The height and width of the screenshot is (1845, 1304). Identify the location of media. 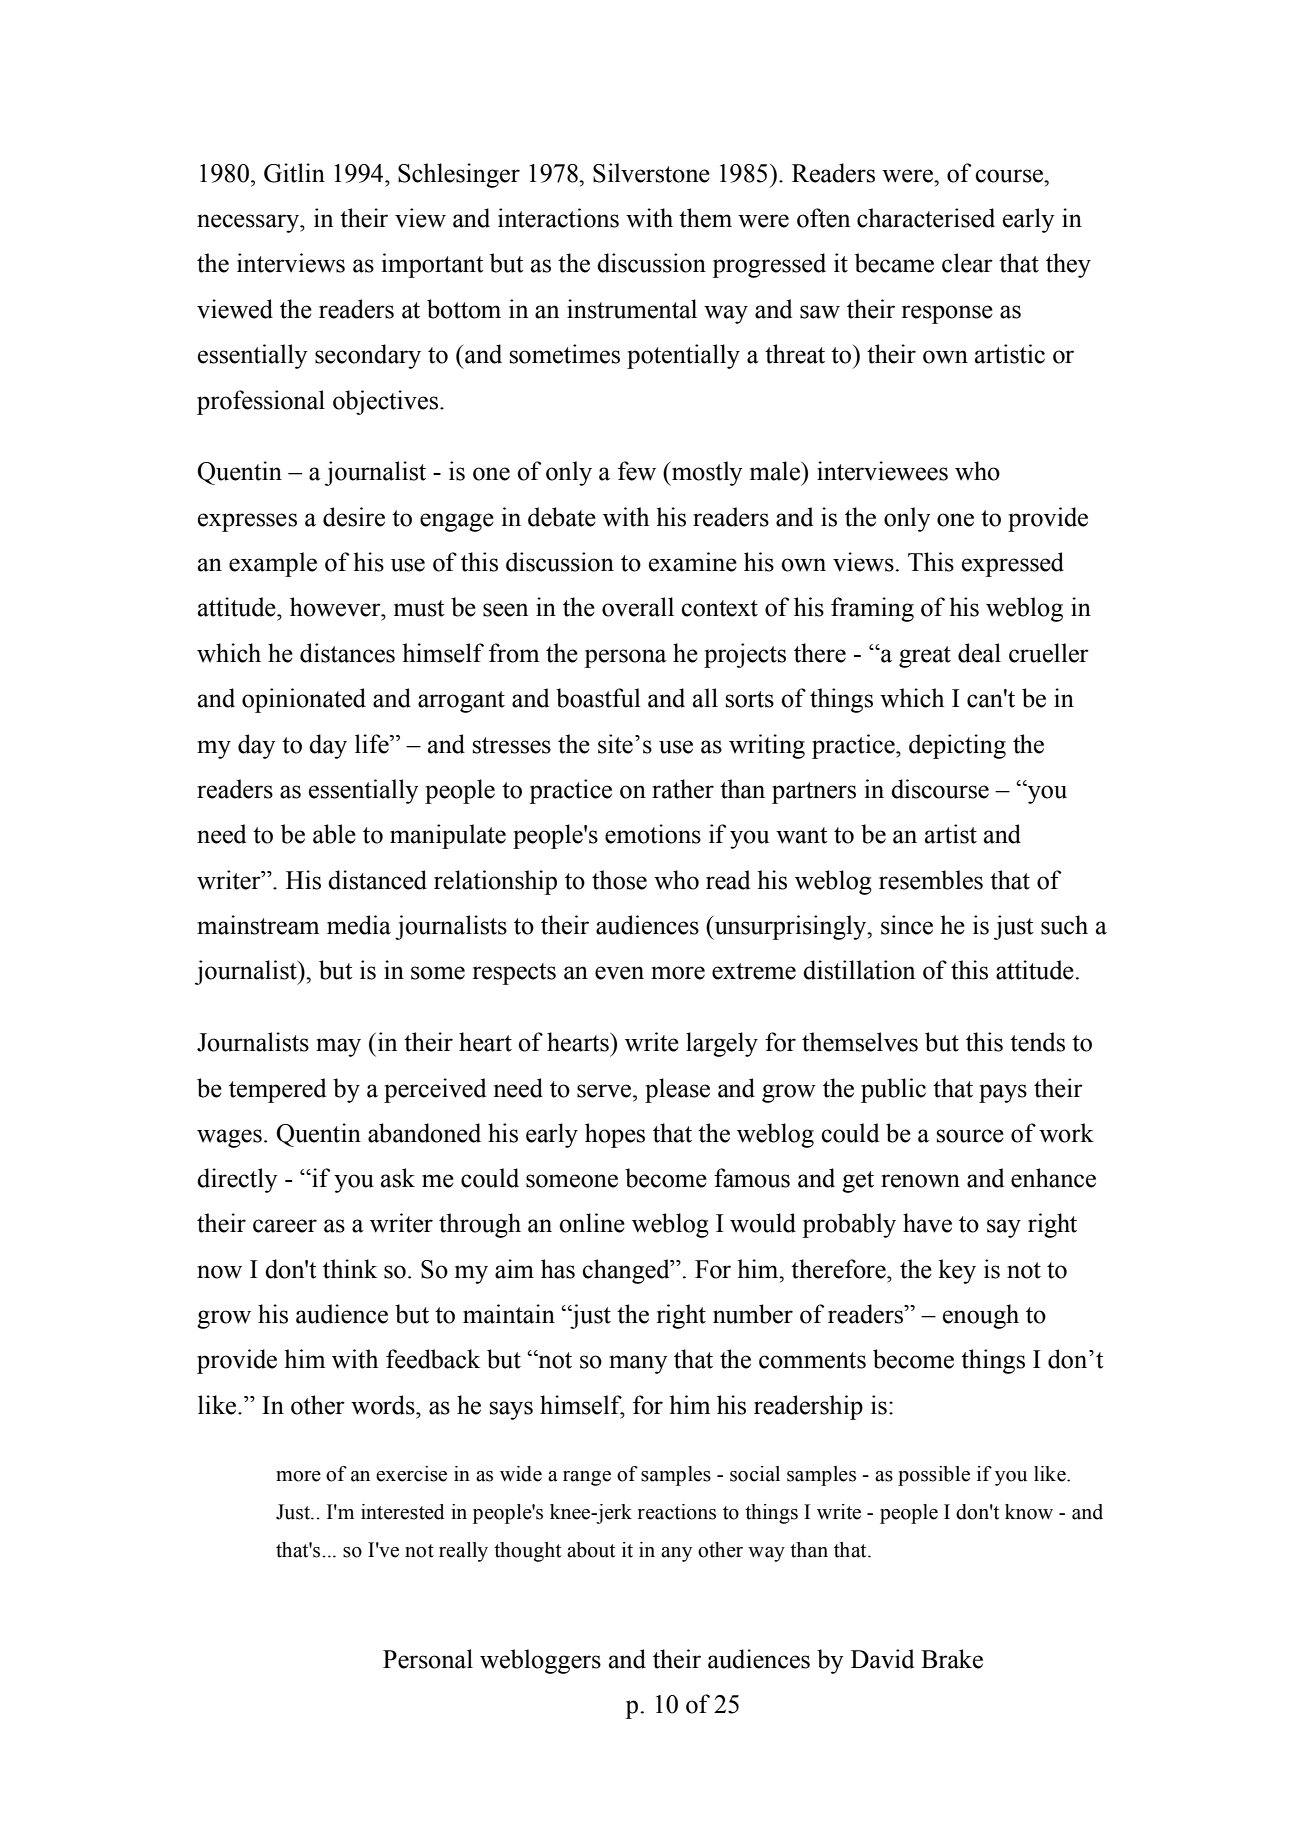
(359, 925).
